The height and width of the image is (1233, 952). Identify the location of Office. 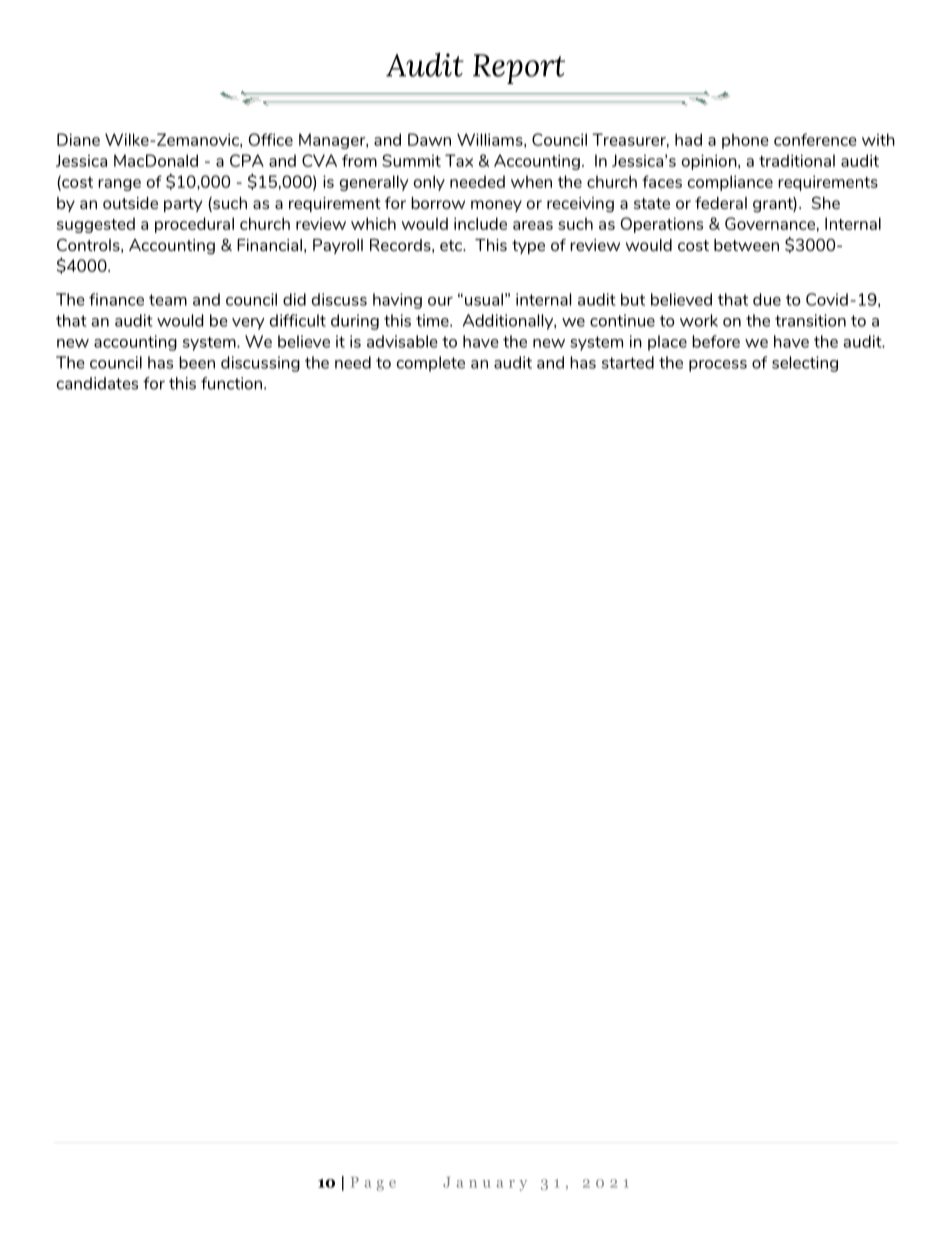
(271, 139).
